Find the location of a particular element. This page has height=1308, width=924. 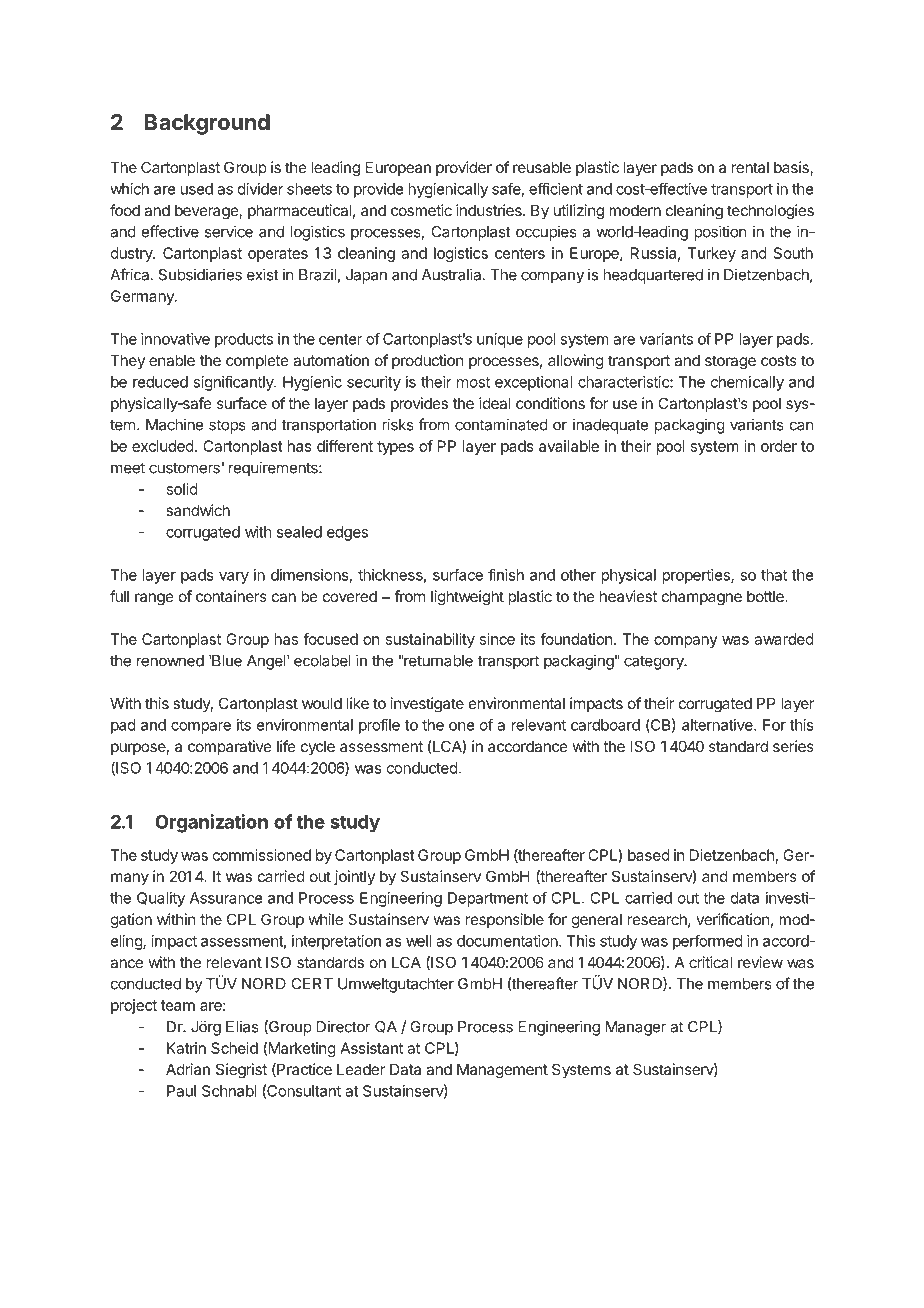

profile is located at coordinates (379, 726).
